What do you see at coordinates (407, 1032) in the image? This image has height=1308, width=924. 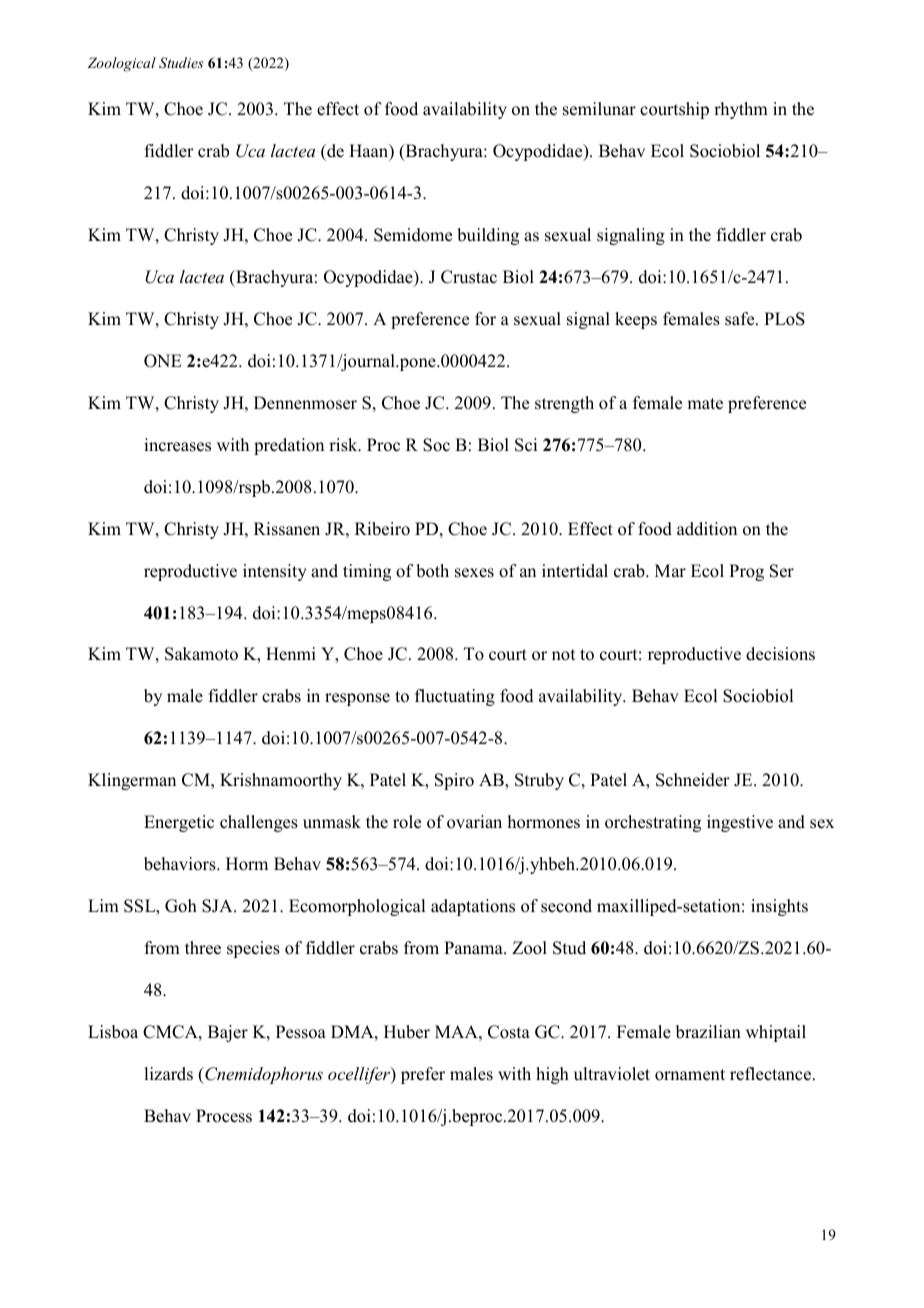 I see `Huber` at bounding box center [407, 1032].
